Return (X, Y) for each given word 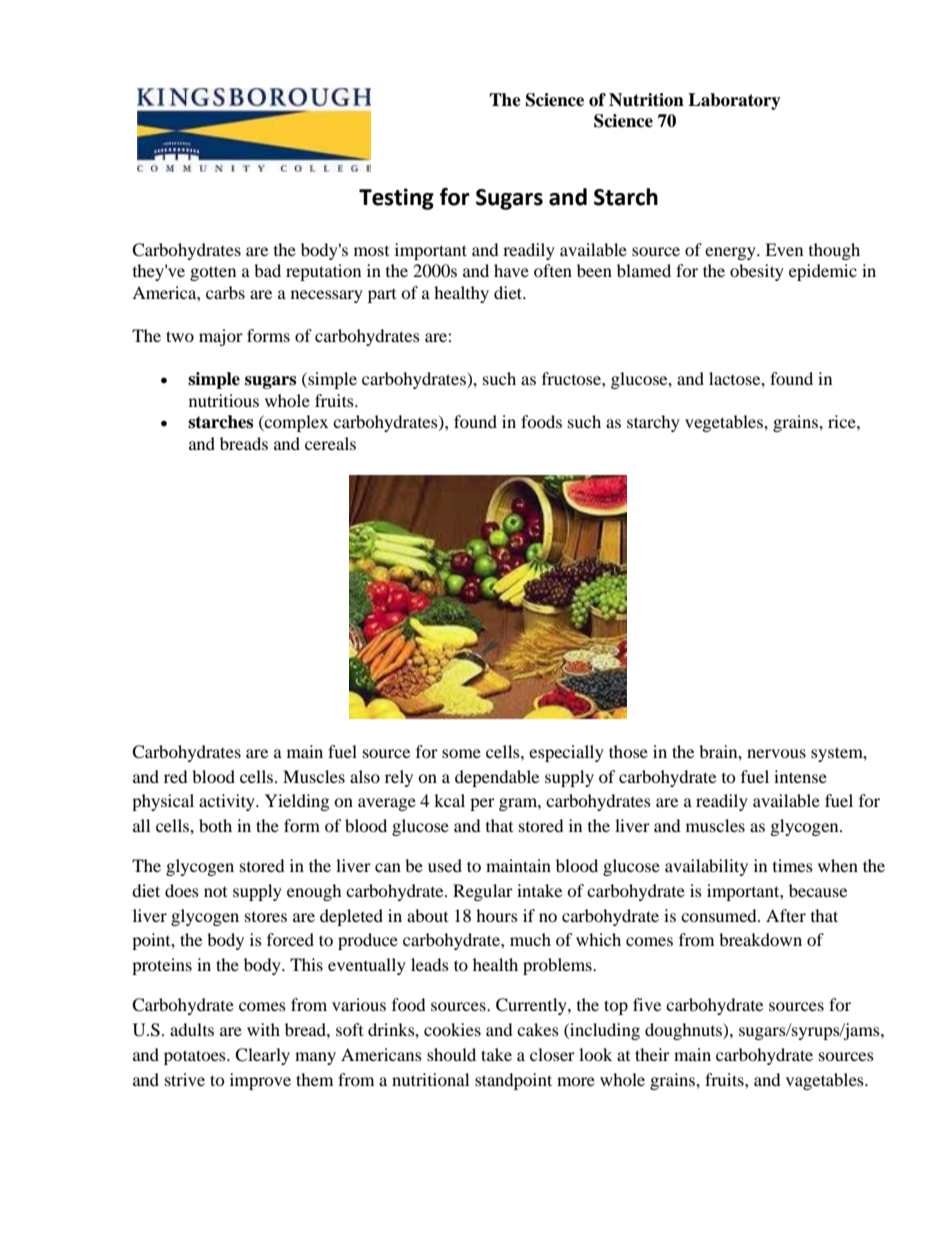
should (451, 1054)
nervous (776, 753)
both (215, 825)
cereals (330, 443)
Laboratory (734, 101)
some (461, 753)
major (221, 337)
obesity (757, 272)
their (652, 1054)
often (553, 270)
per (482, 804)
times (793, 865)
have (511, 270)
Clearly (262, 1056)
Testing (396, 199)
